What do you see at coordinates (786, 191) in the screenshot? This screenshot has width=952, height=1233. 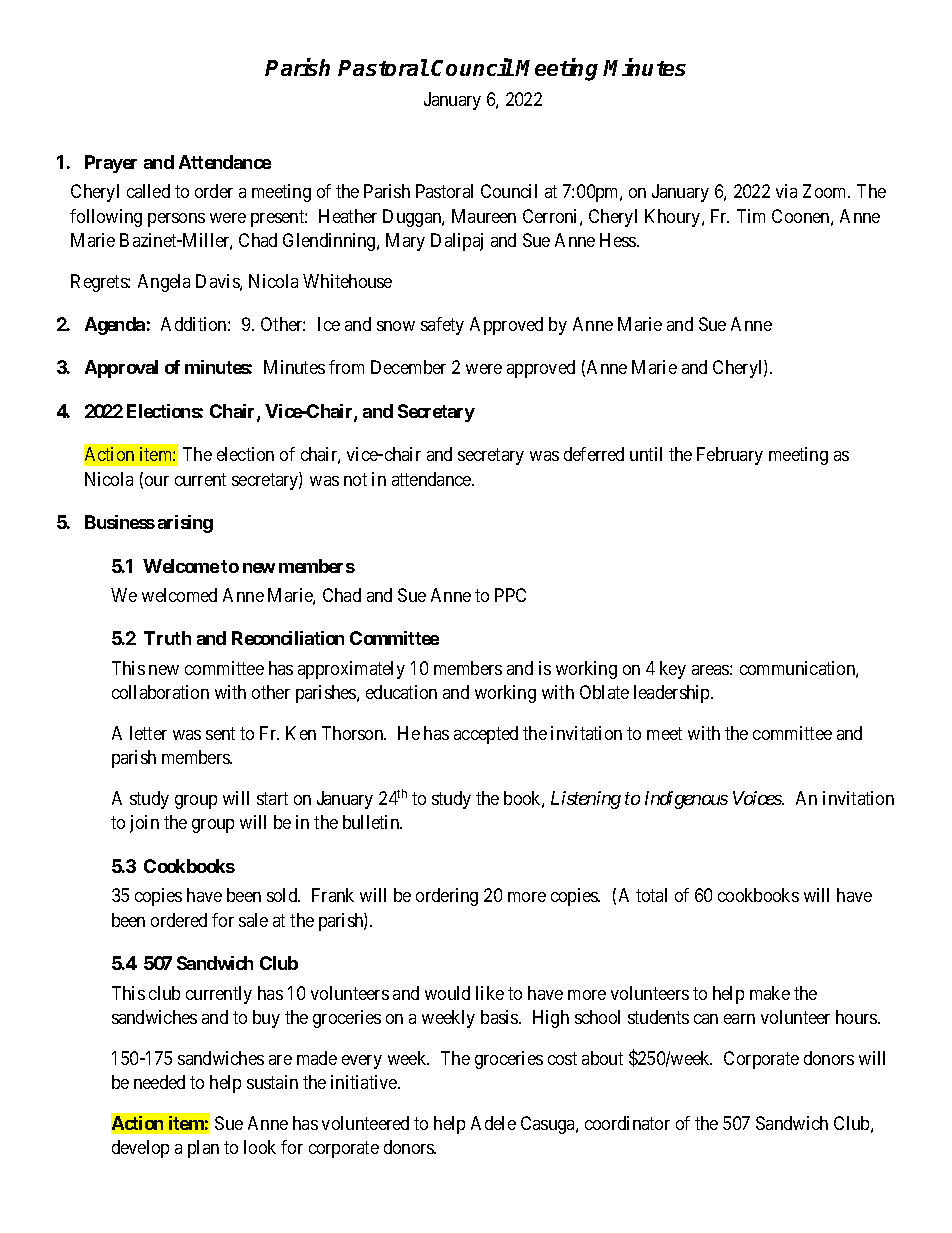 I see `via` at bounding box center [786, 191].
